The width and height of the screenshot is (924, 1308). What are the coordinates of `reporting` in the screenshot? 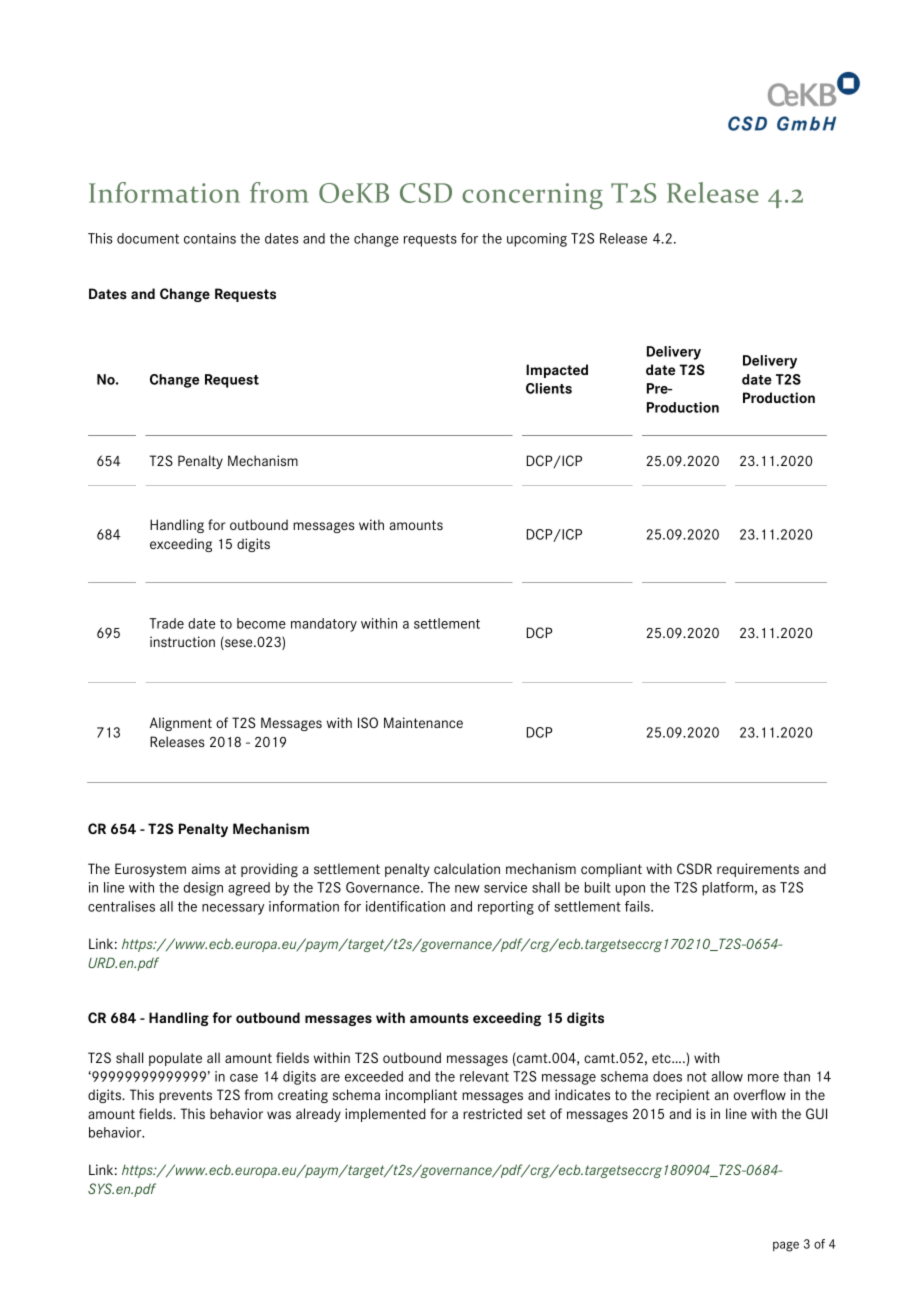 It's located at (506, 908).
